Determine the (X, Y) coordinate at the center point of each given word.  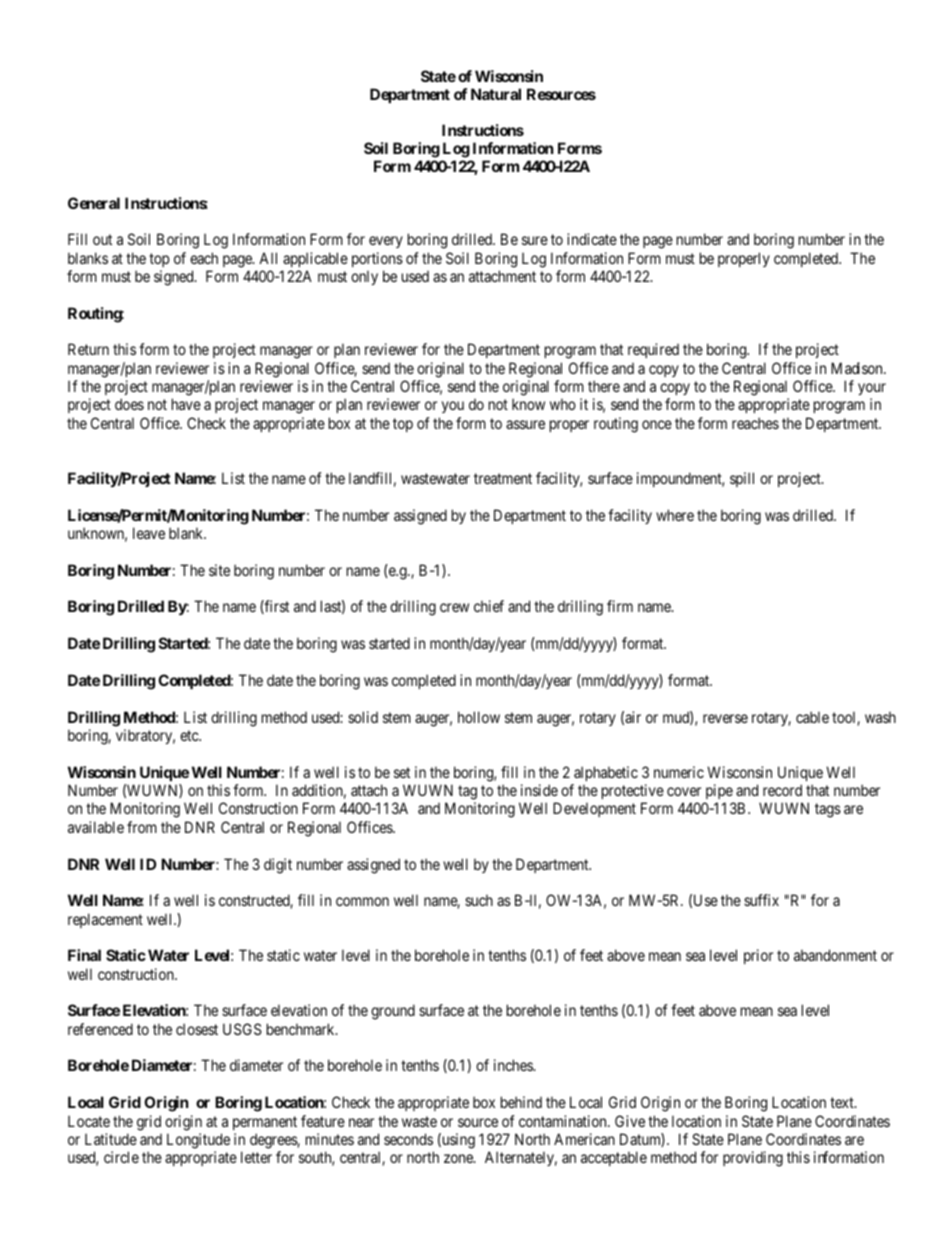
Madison (858, 368)
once (657, 424)
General (94, 203)
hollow (479, 717)
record (782, 790)
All (268, 258)
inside (539, 790)
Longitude (198, 1141)
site (219, 570)
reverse (725, 718)
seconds (408, 1139)
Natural (496, 94)
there (604, 386)
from (142, 827)
